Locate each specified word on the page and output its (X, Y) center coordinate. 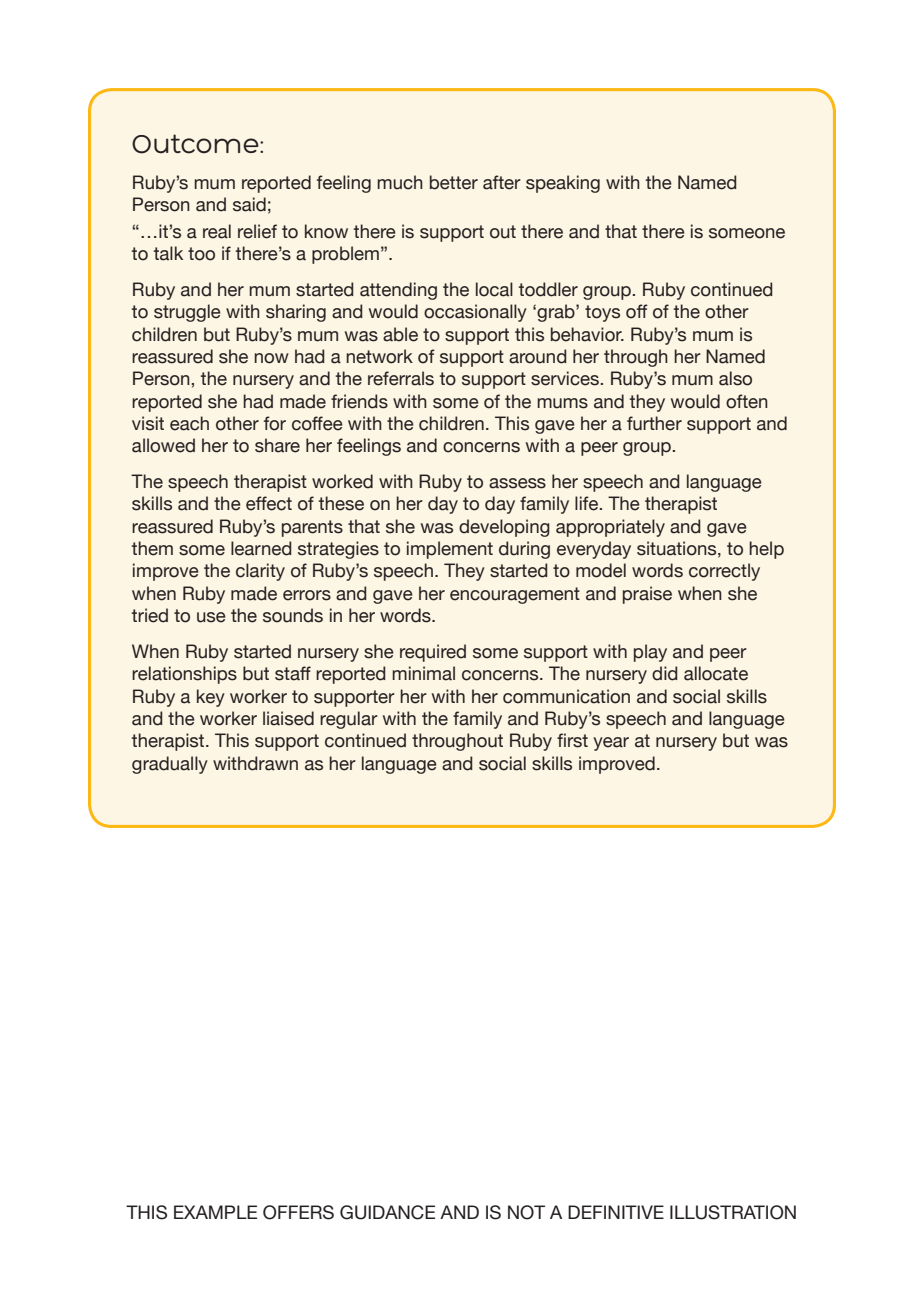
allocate (716, 673)
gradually (170, 765)
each (189, 423)
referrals (401, 378)
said (249, 204)
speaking (563, 184)
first (572, 740)
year (611, 744)
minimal (423, 673)
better (454, 182)
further (654, 423)
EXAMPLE (215, 1212)
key (211, 698)
